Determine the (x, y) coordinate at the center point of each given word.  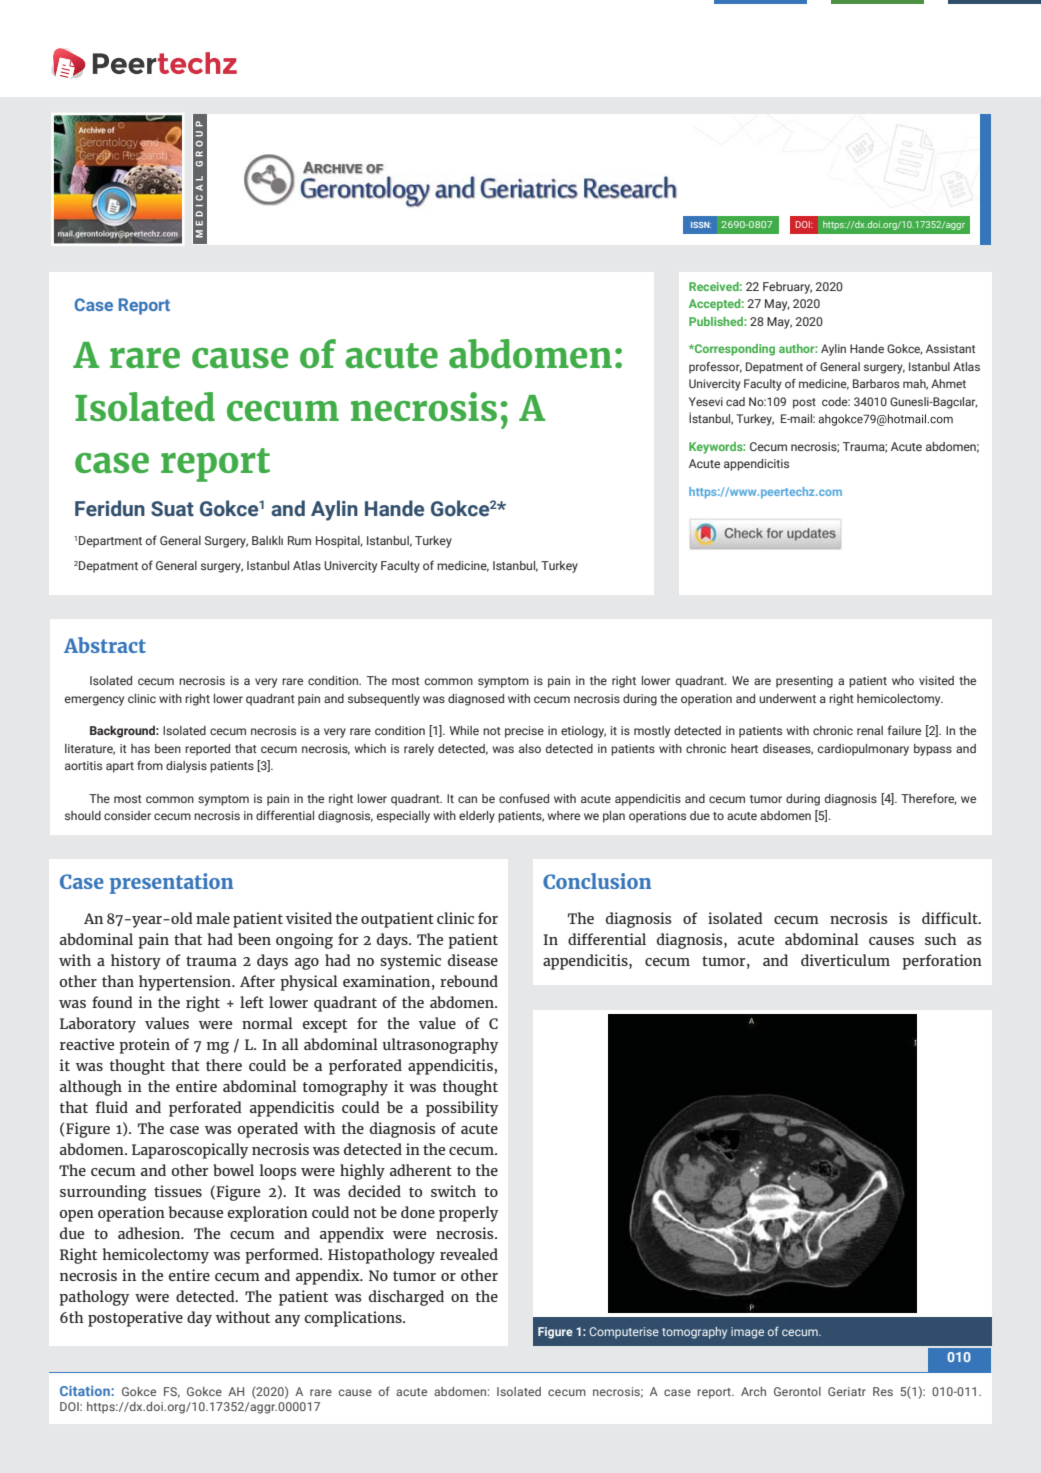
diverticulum (845, 960)
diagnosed (476, 700)
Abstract (105, 645)
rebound (469, 981)
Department (110, 542)
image (747, 1333)
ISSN (701, 225)
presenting (804, 682)
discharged (406, 1298)
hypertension (186, 983)
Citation (86, 1391)
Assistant (950, 348)
